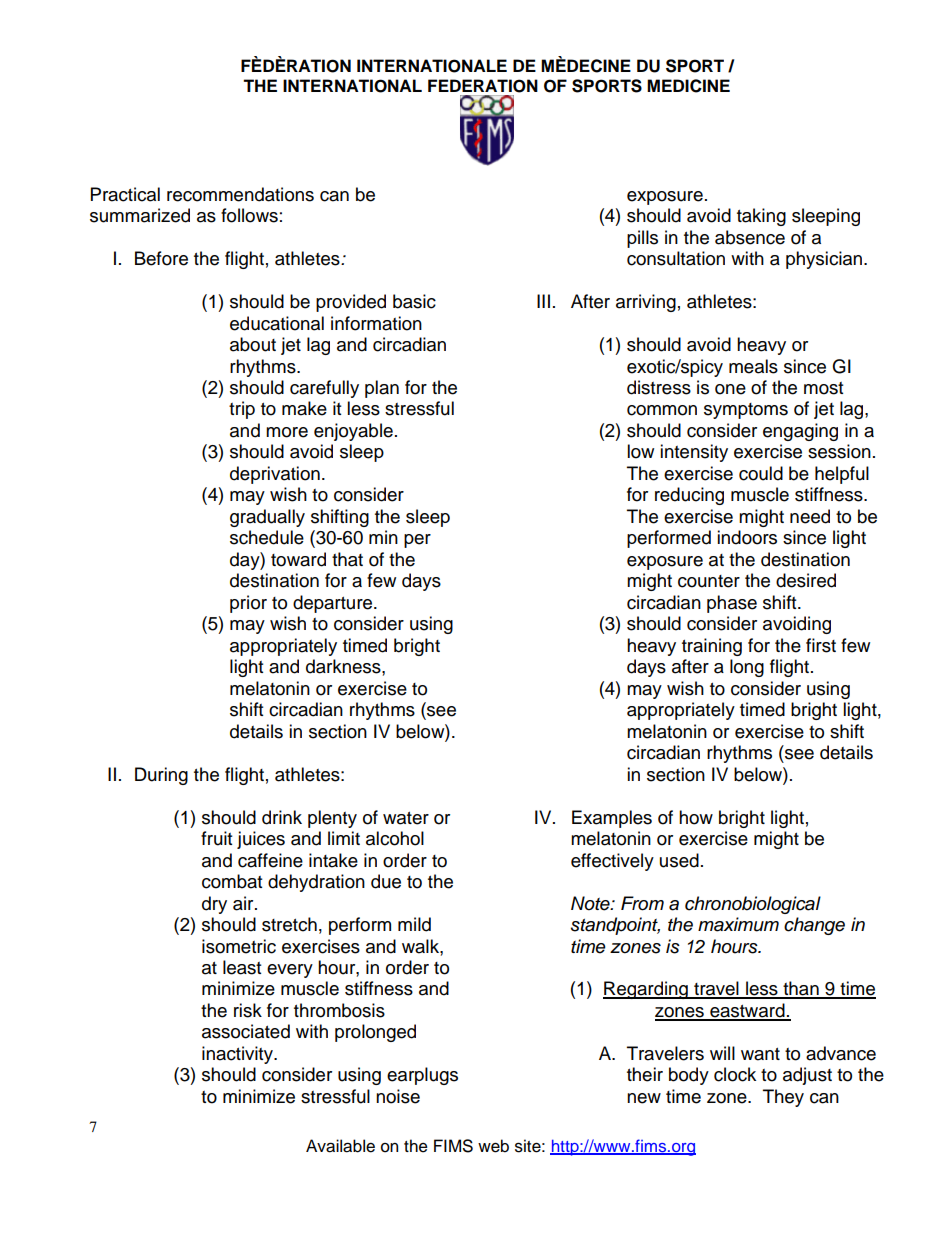 The width and height of the screenshot is (952, 1233). Describe the element at coordinates (732, 604) in the screenshot. I see `phase` at that location.
